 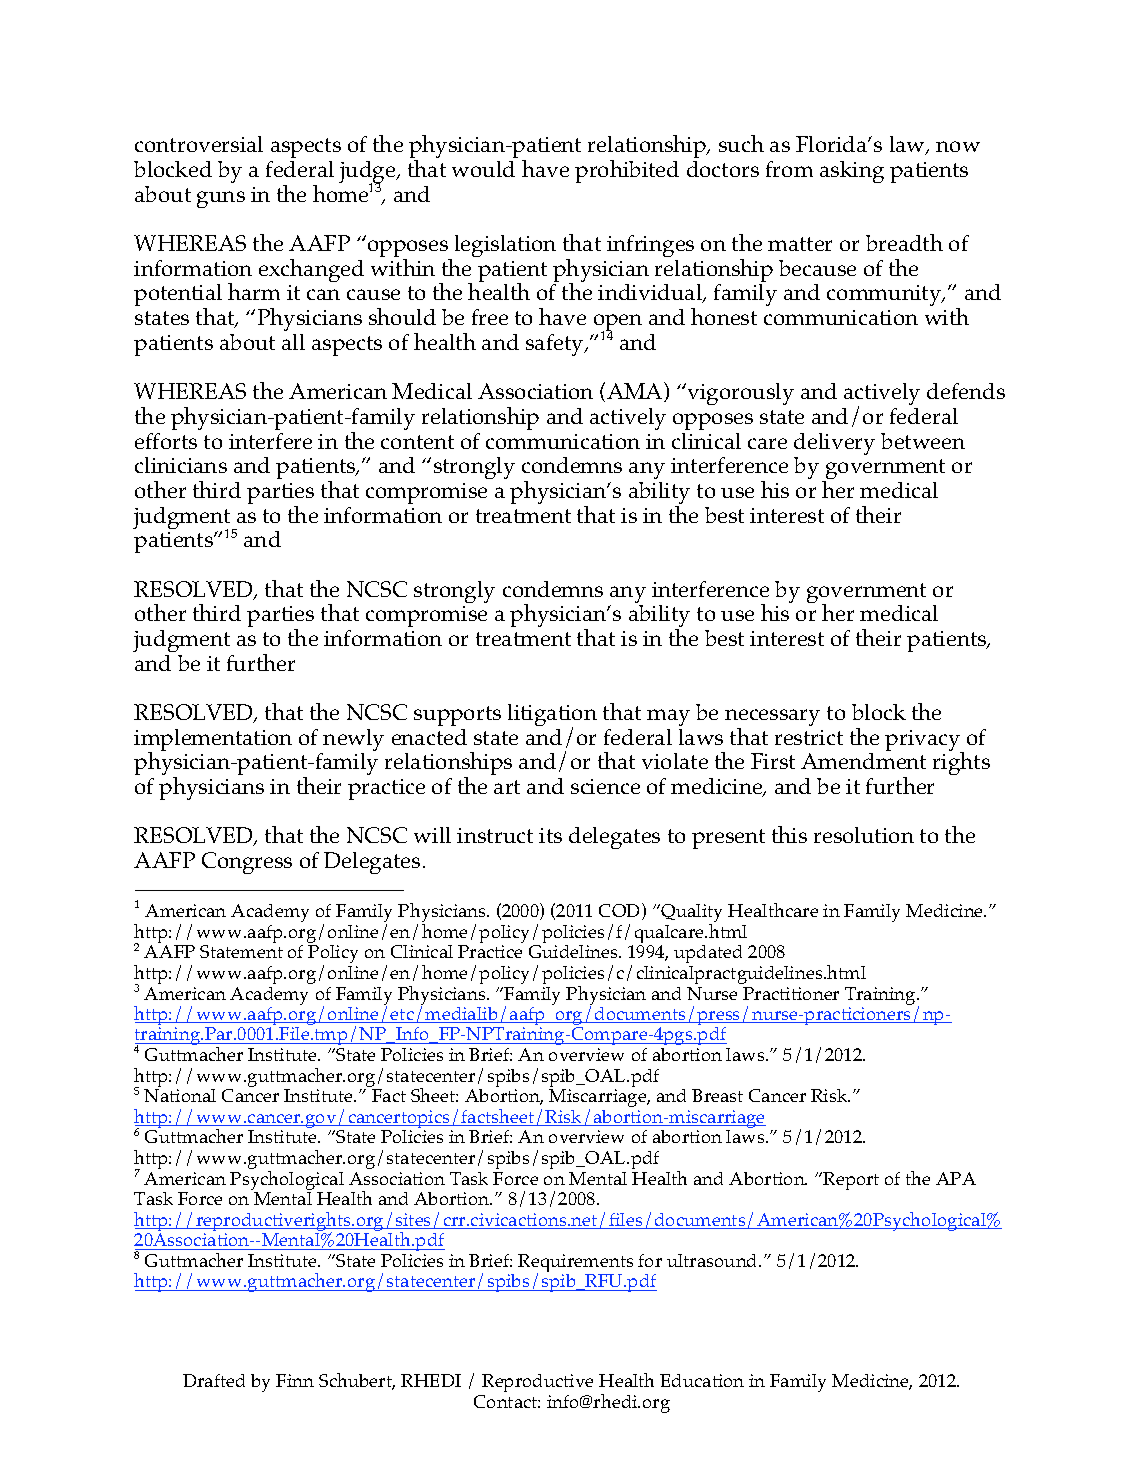 I want to click on AMA, so click(x=636, y=392).
